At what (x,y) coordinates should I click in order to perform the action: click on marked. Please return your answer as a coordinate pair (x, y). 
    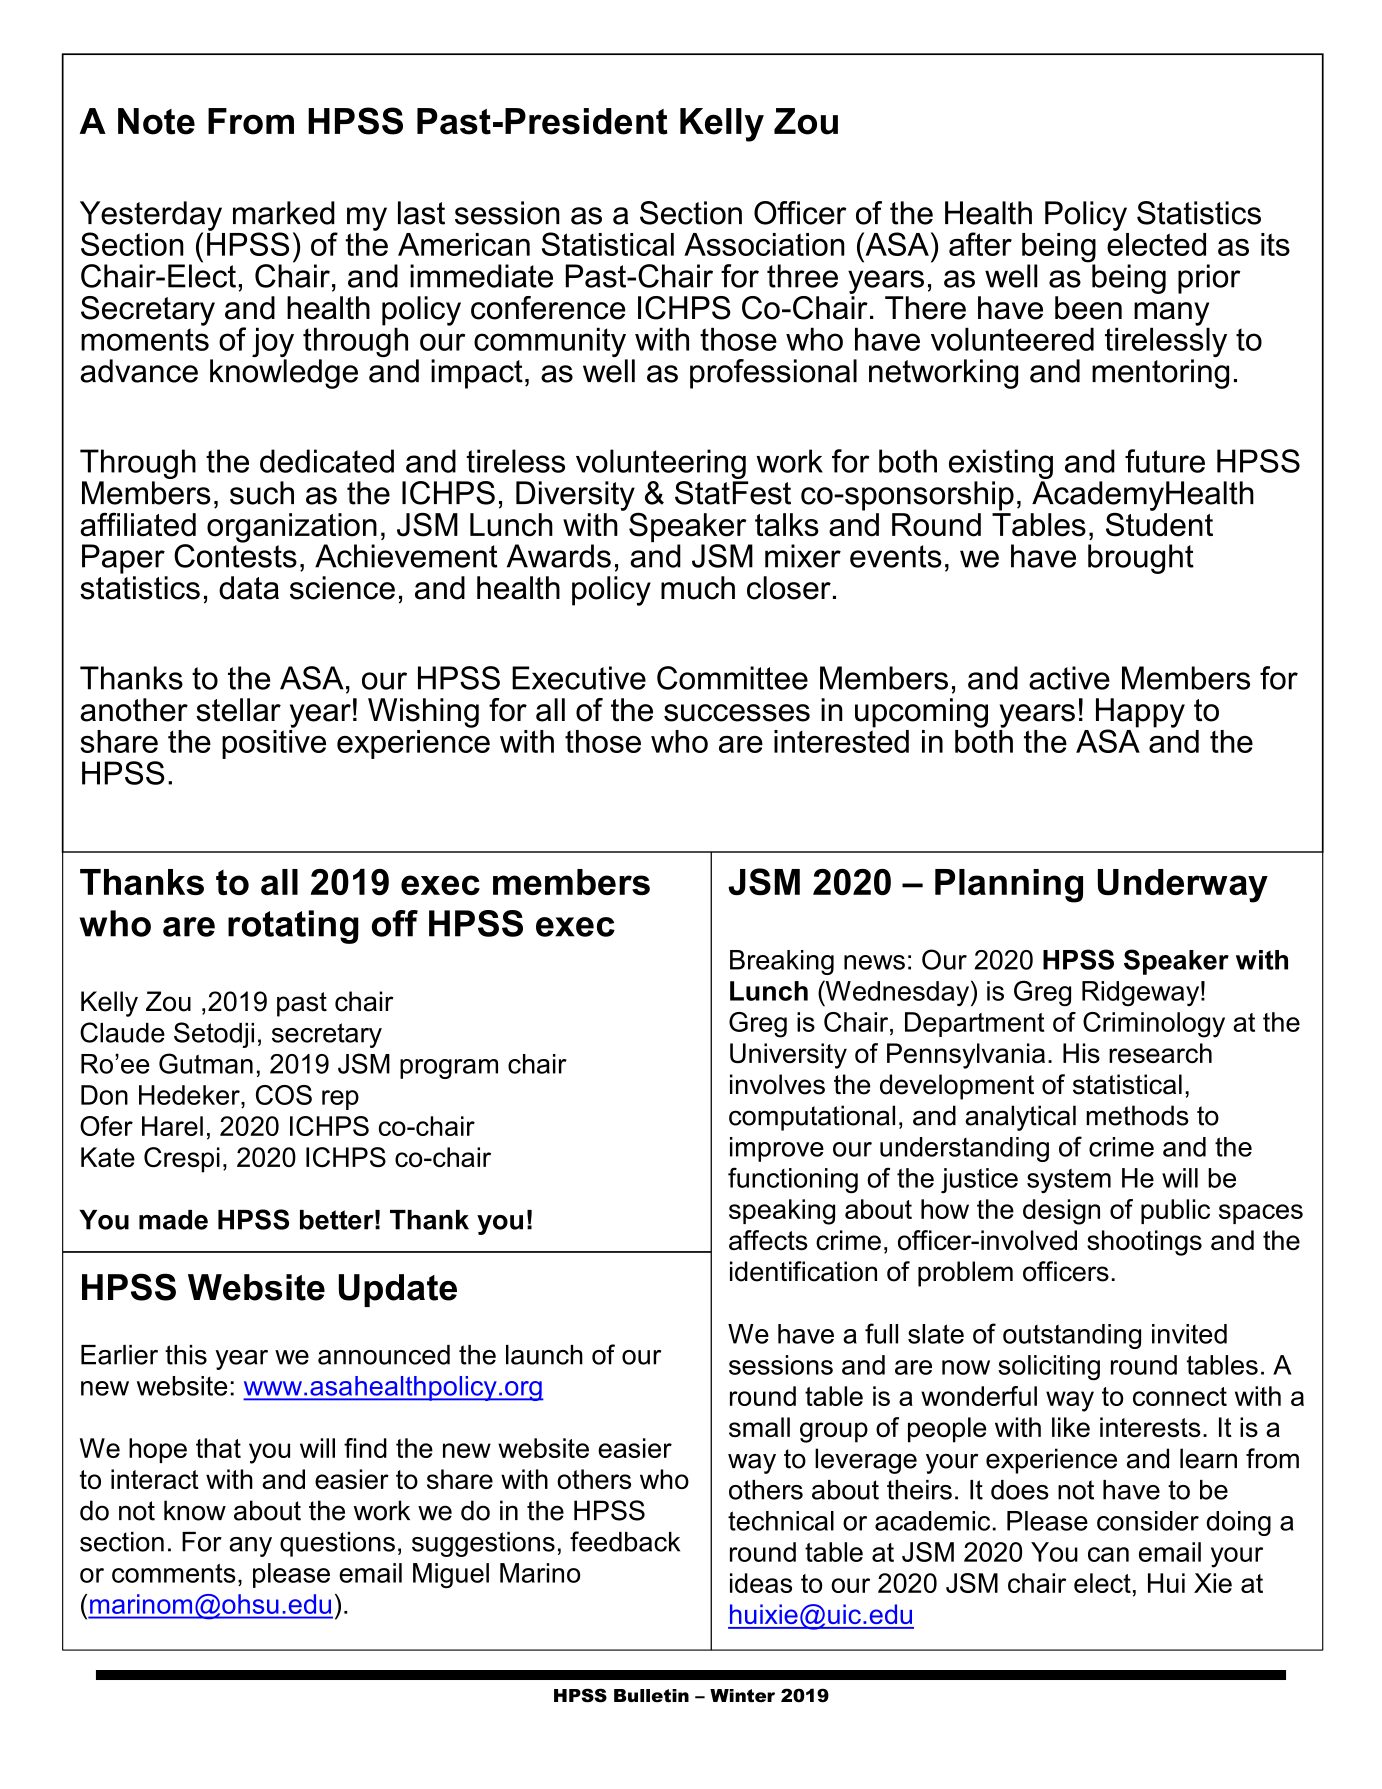
    Looking at the image, I should click on (284, 213).
